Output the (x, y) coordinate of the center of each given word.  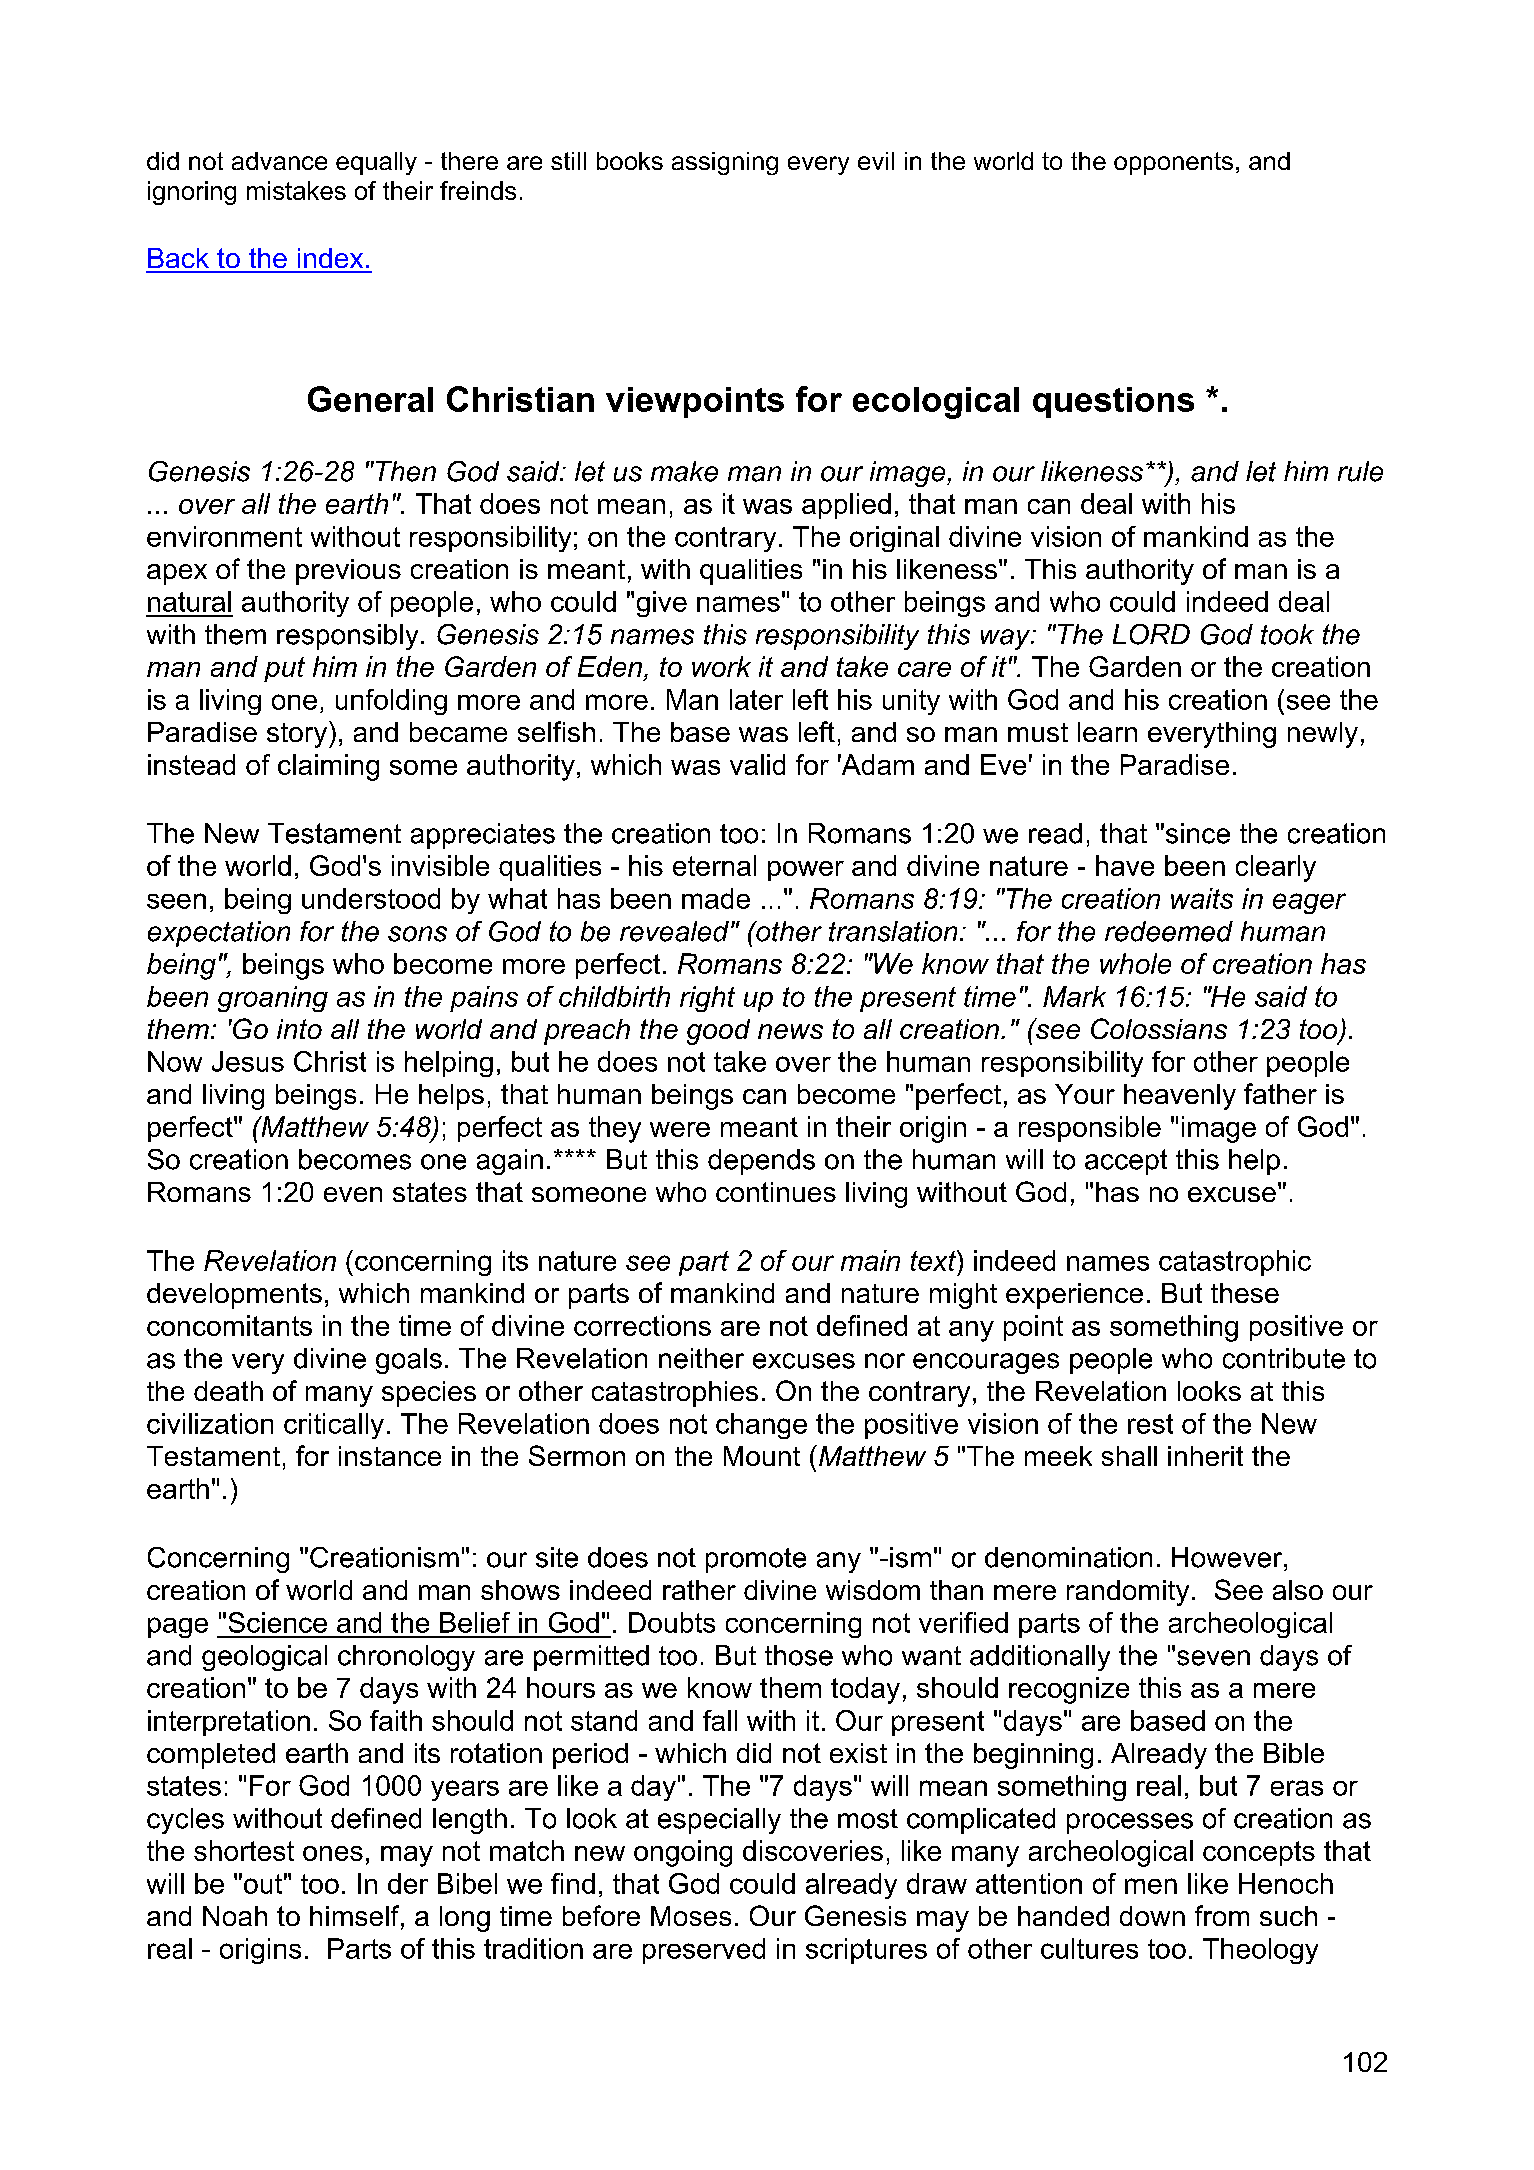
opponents (1173, 163)
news (790, 1031)
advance (279, 161)
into (299, 1029)
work (721, 666)
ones (333, 1853)
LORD (1151, 634)
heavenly (1180, 1097)
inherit (1205, 1456)
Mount (762, 1456)
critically (334, 1426)
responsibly (347, 637)
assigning (725, 163)
